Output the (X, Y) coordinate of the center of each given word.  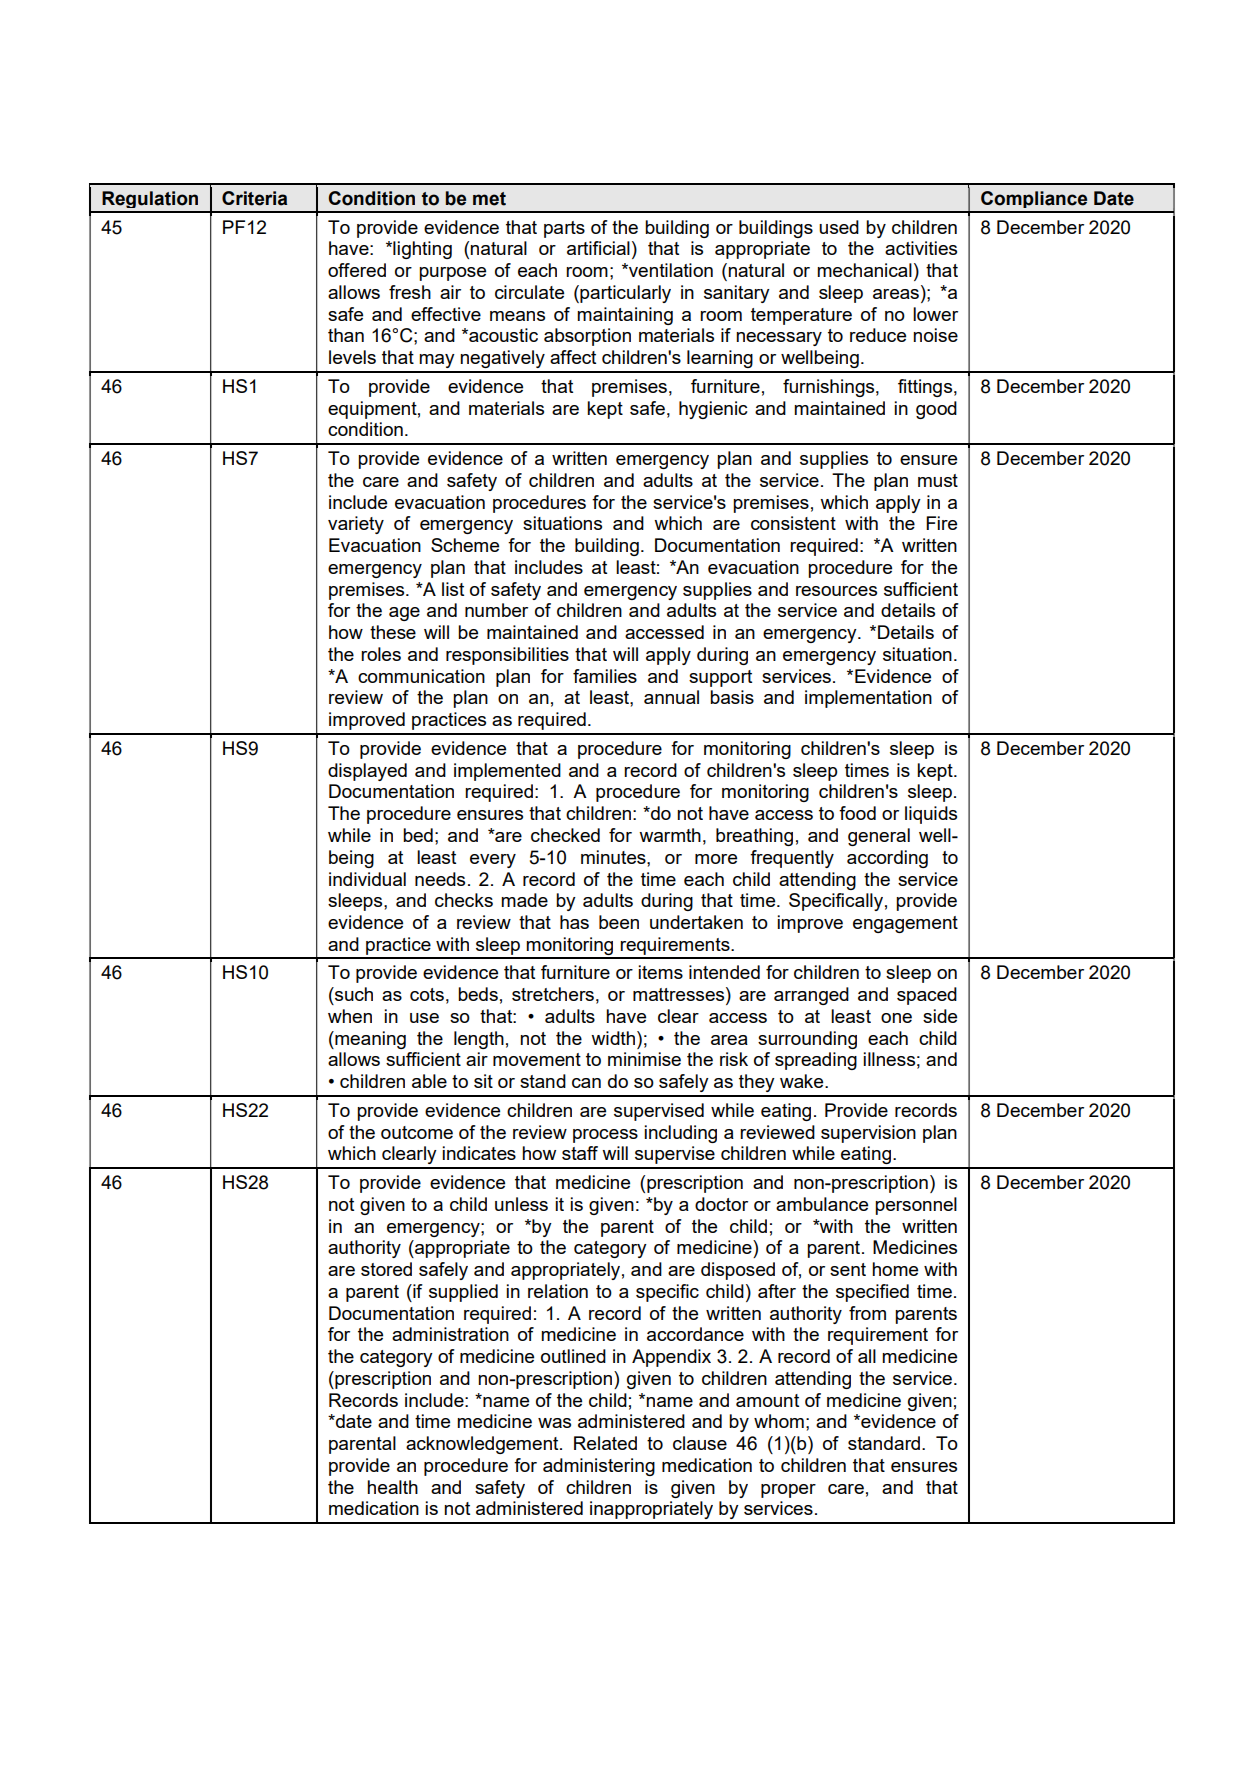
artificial (598, 248)
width (614, 1038)
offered (357, 270)
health (392, 1487)
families (605, 676)
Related (605, 1443)
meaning (369, 1040)
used (839, 227)
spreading (816, 1061)
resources (836, 591)
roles (381, 654)
